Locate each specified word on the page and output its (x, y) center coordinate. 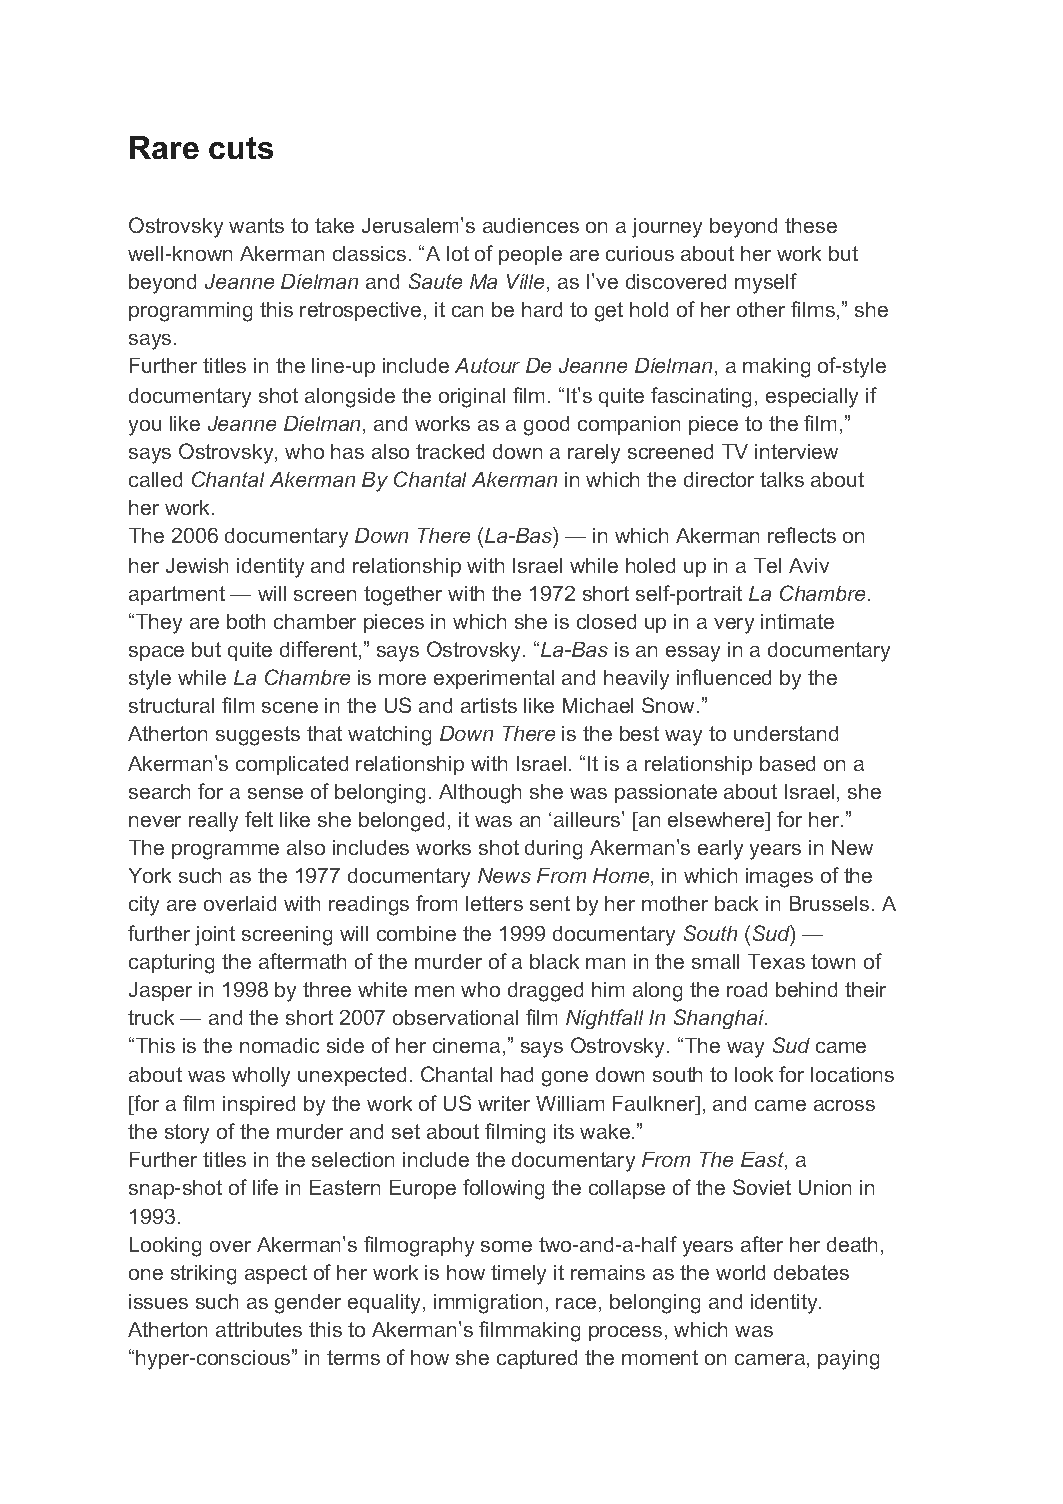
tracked (450, 451)
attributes (259, 1329)
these (811, 225)
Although (480, 794)
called (155, 479)
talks (782, 479)
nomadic (279, 1045)
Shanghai (720, 1019)
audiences (531, 225)
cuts (241, 148)
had (517, 1074)
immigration (488, 1304)
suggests (258, 736)
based (787, 763)
